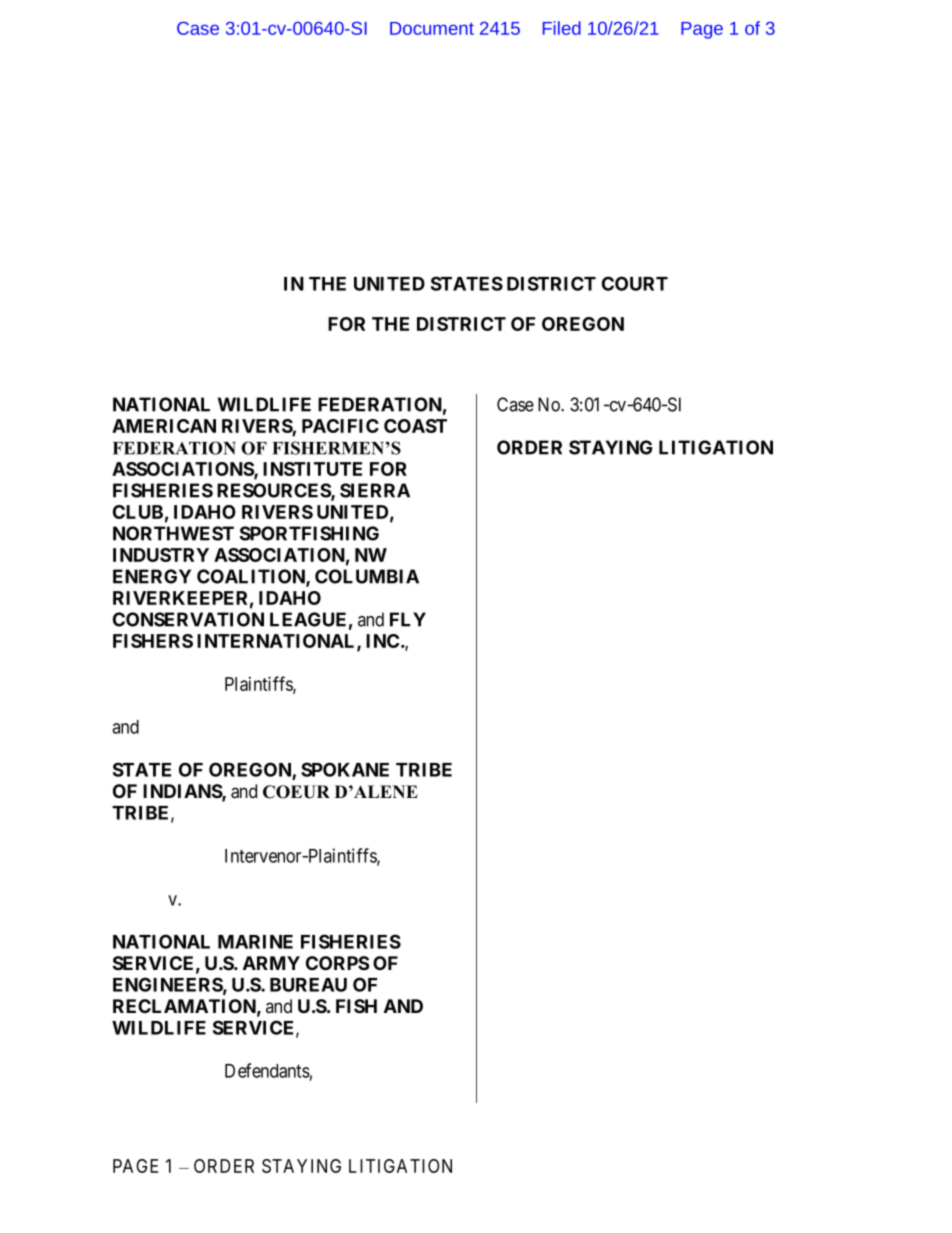 Image resolution: width=952 pixels, height=1233 pixels. What do you see at coordinates (173, 533) in the screenshot?
I see `NORTHWEST` at bounding box center [173, 533].
